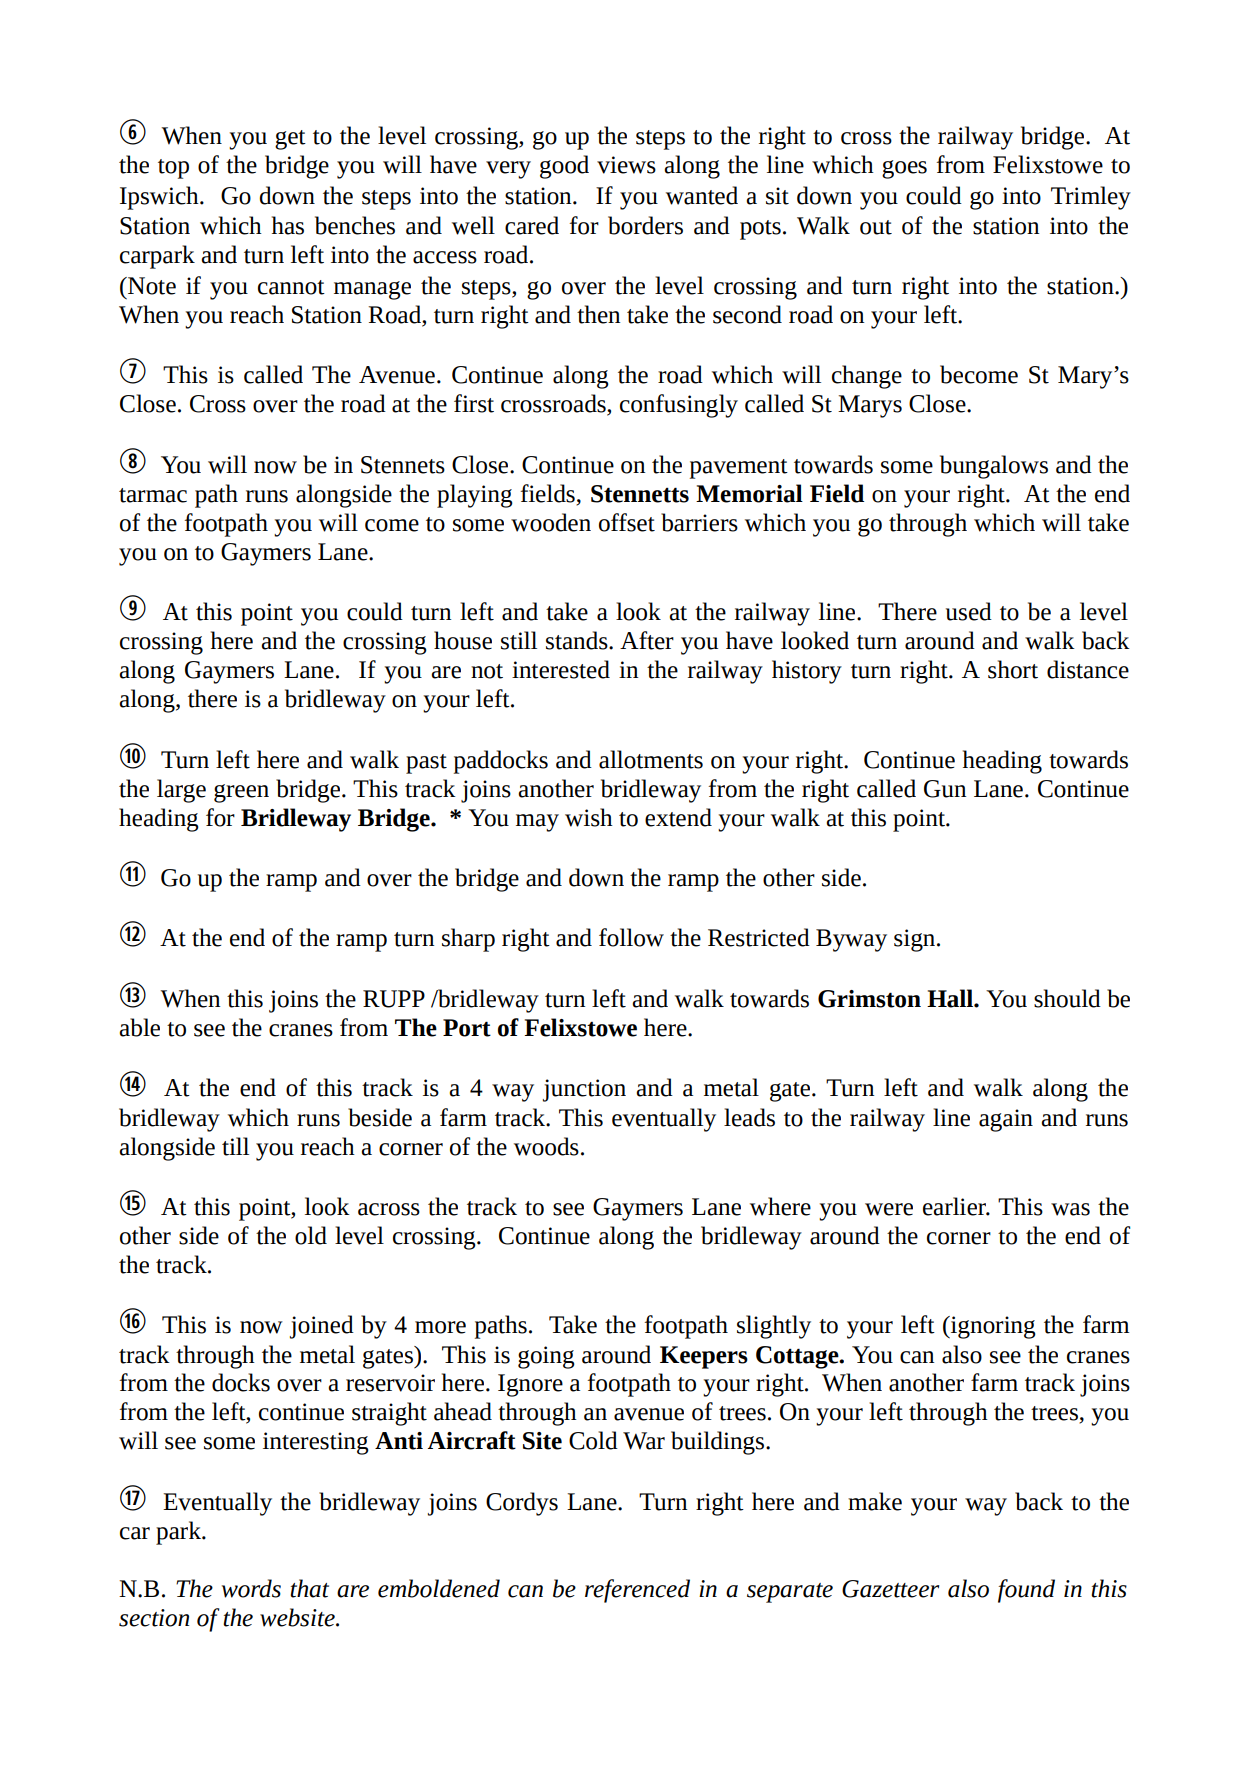 The height and width of the image is (1768, 1250). Describe the element at coordinates (904, 169) in the image. I see `goes` at that location.
